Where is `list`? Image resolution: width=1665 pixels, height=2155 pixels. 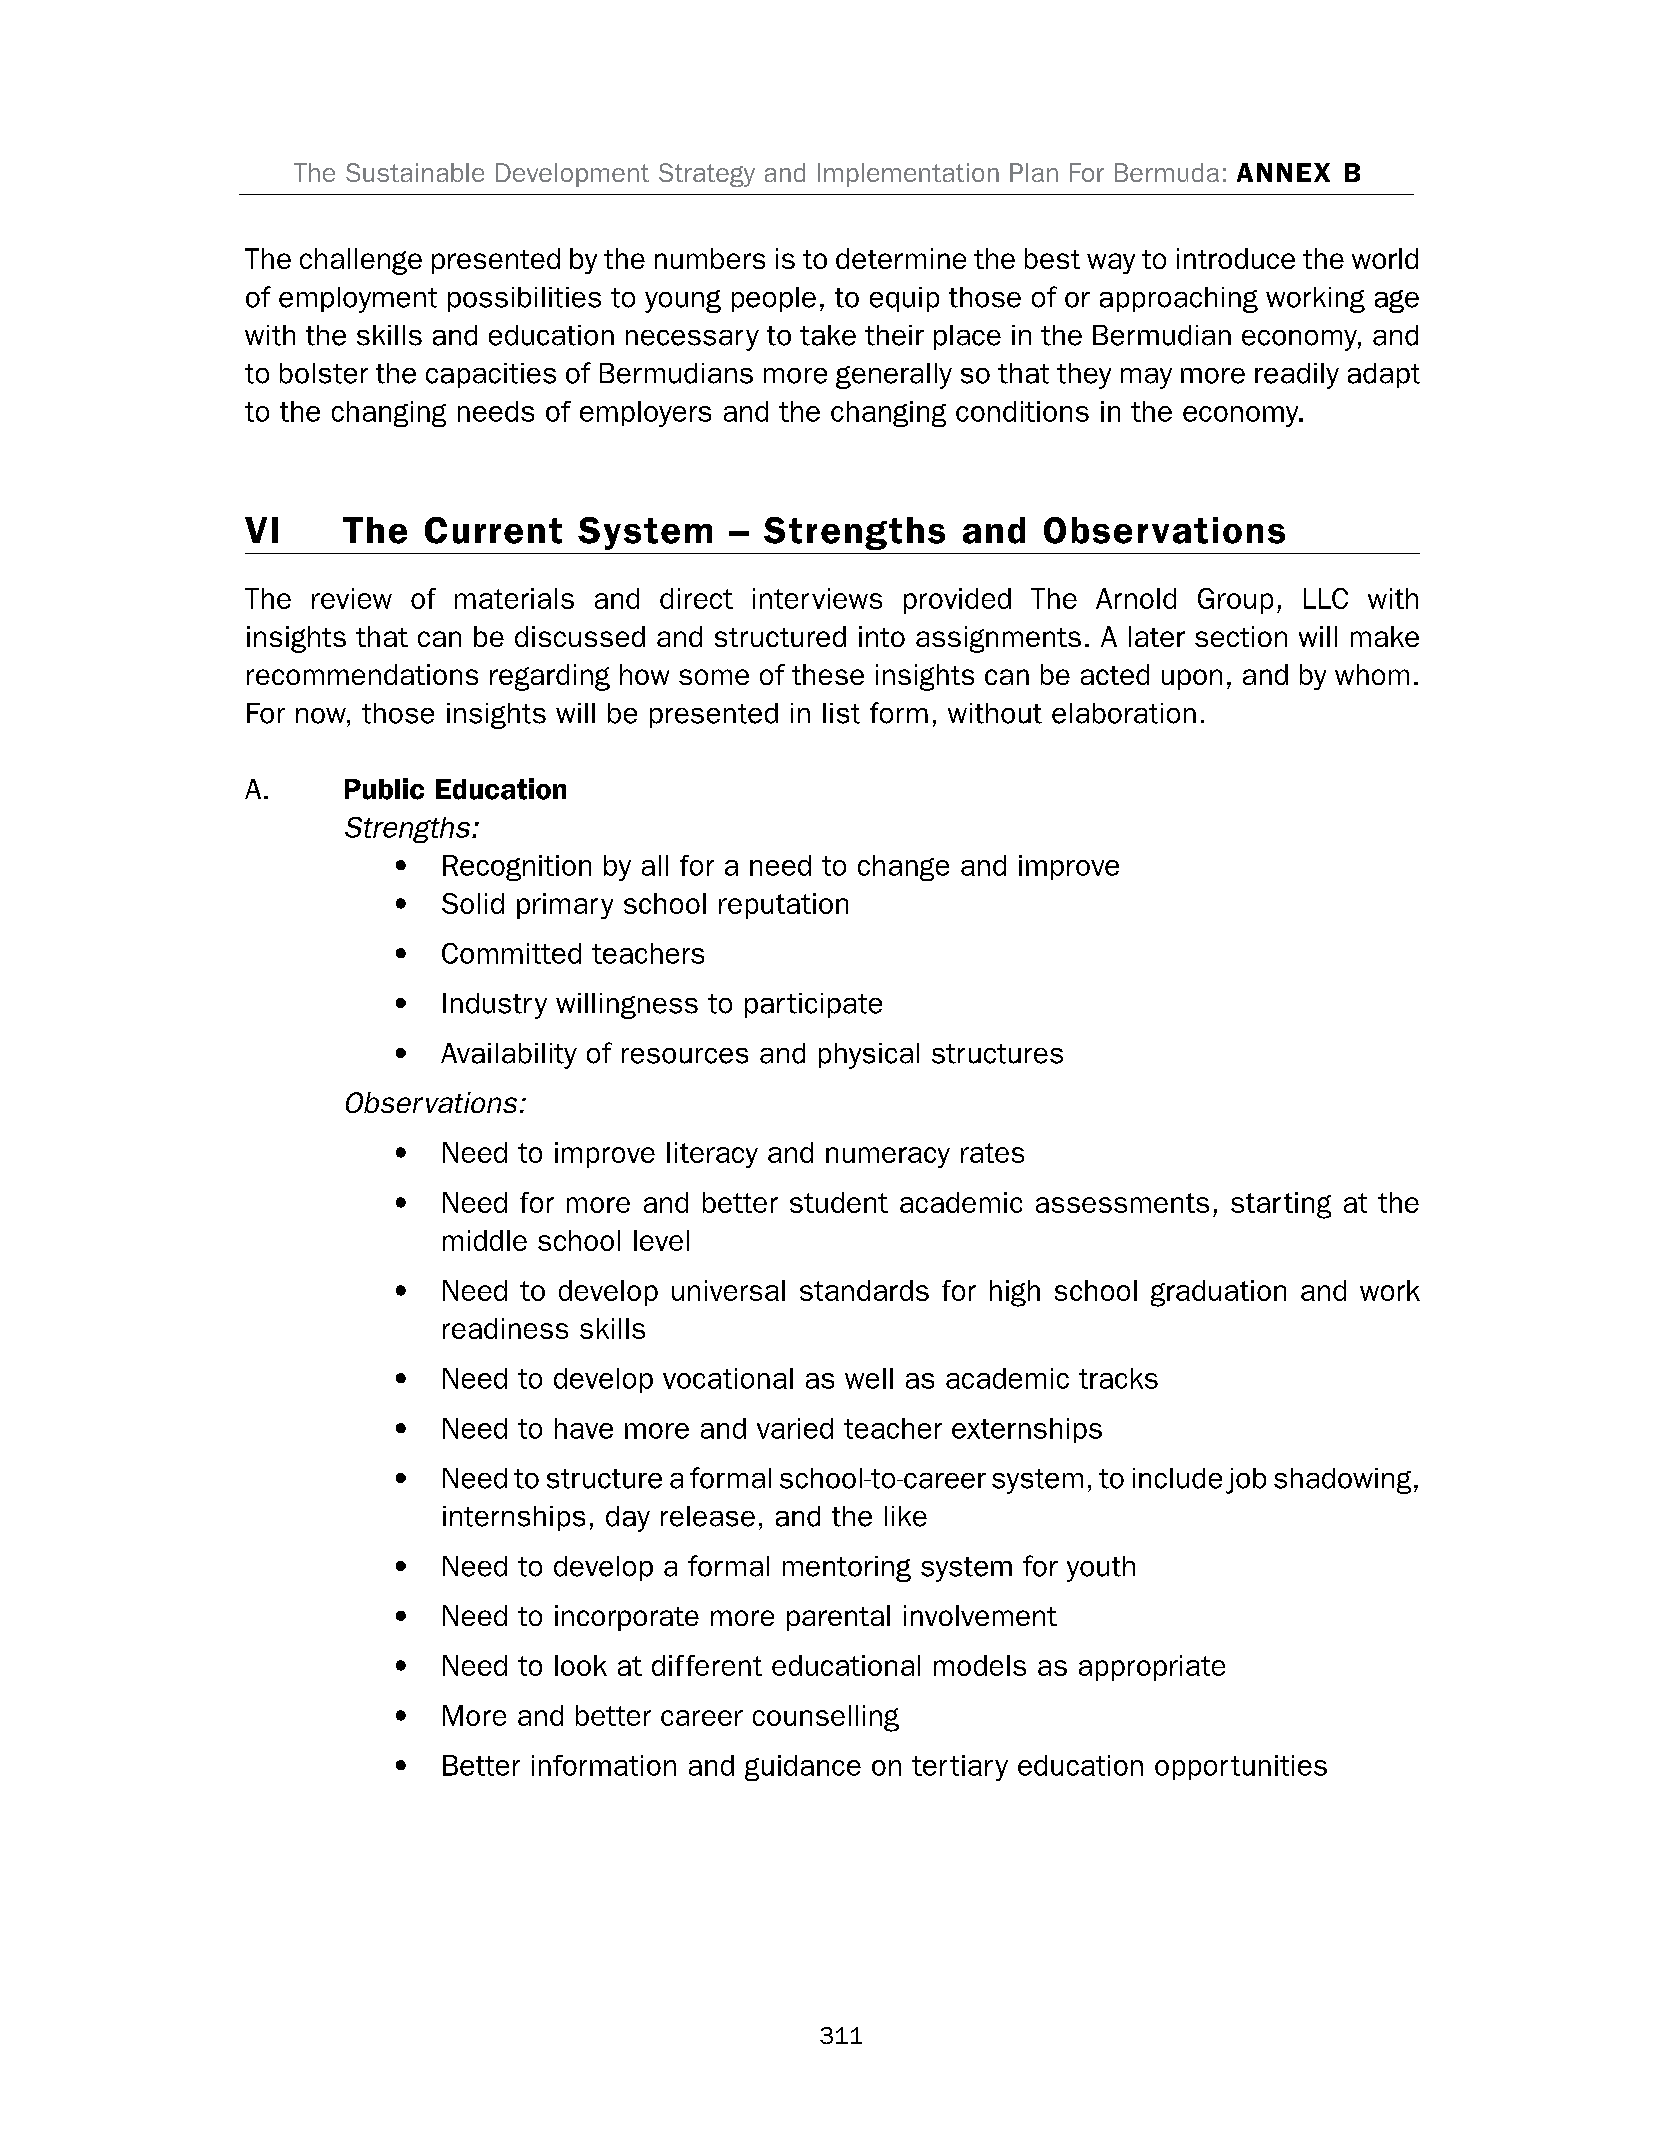
list is located at coordinates (841, 713).
